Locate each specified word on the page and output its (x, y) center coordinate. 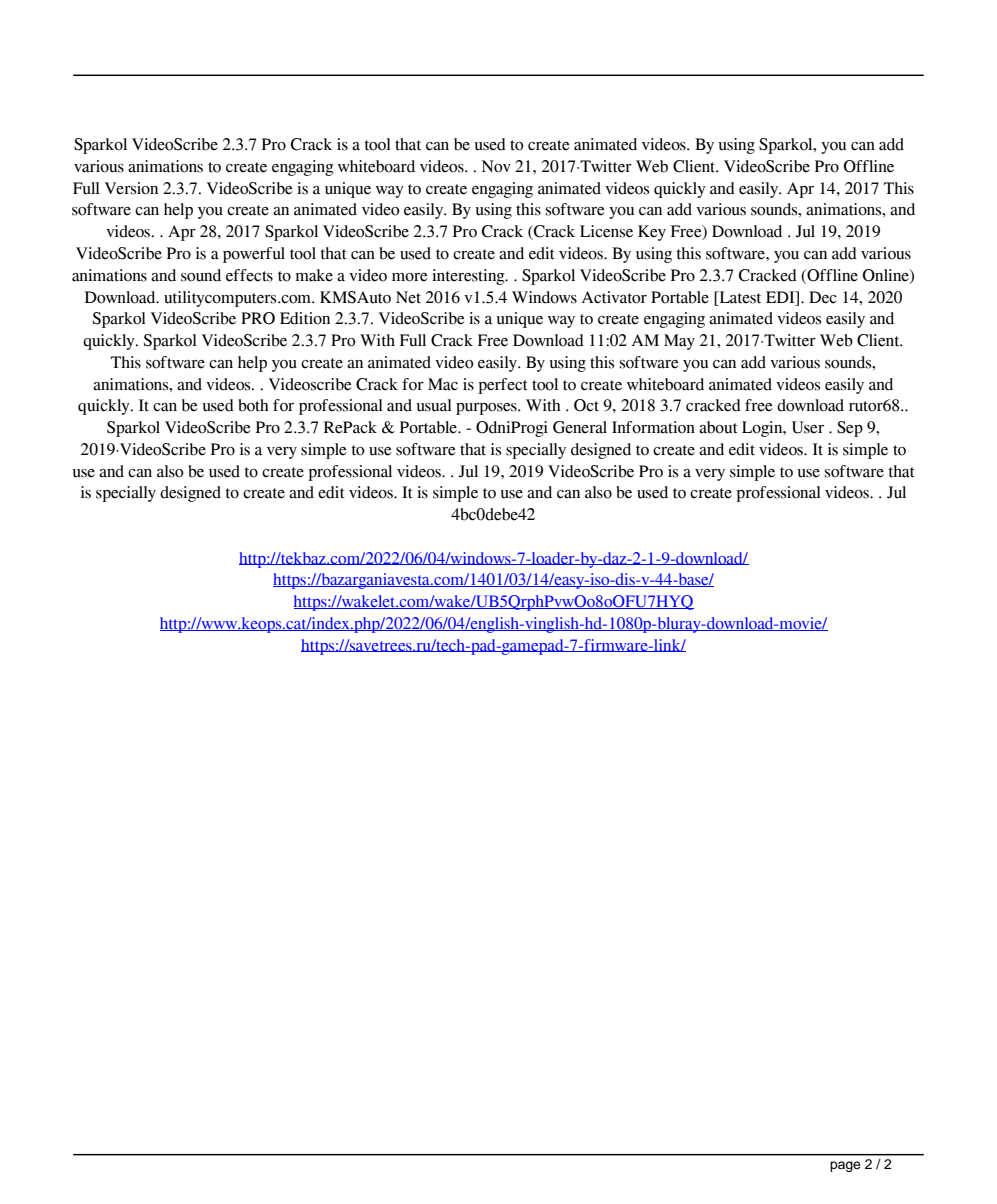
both (253, 405)
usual (434, 405)
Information (653, 427)
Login (763, 429)
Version (131, 188)
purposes (487, 409)
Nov (496, 166)
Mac (443, 384)
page (845, 1166)
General (580, 427)
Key (652, 233)
